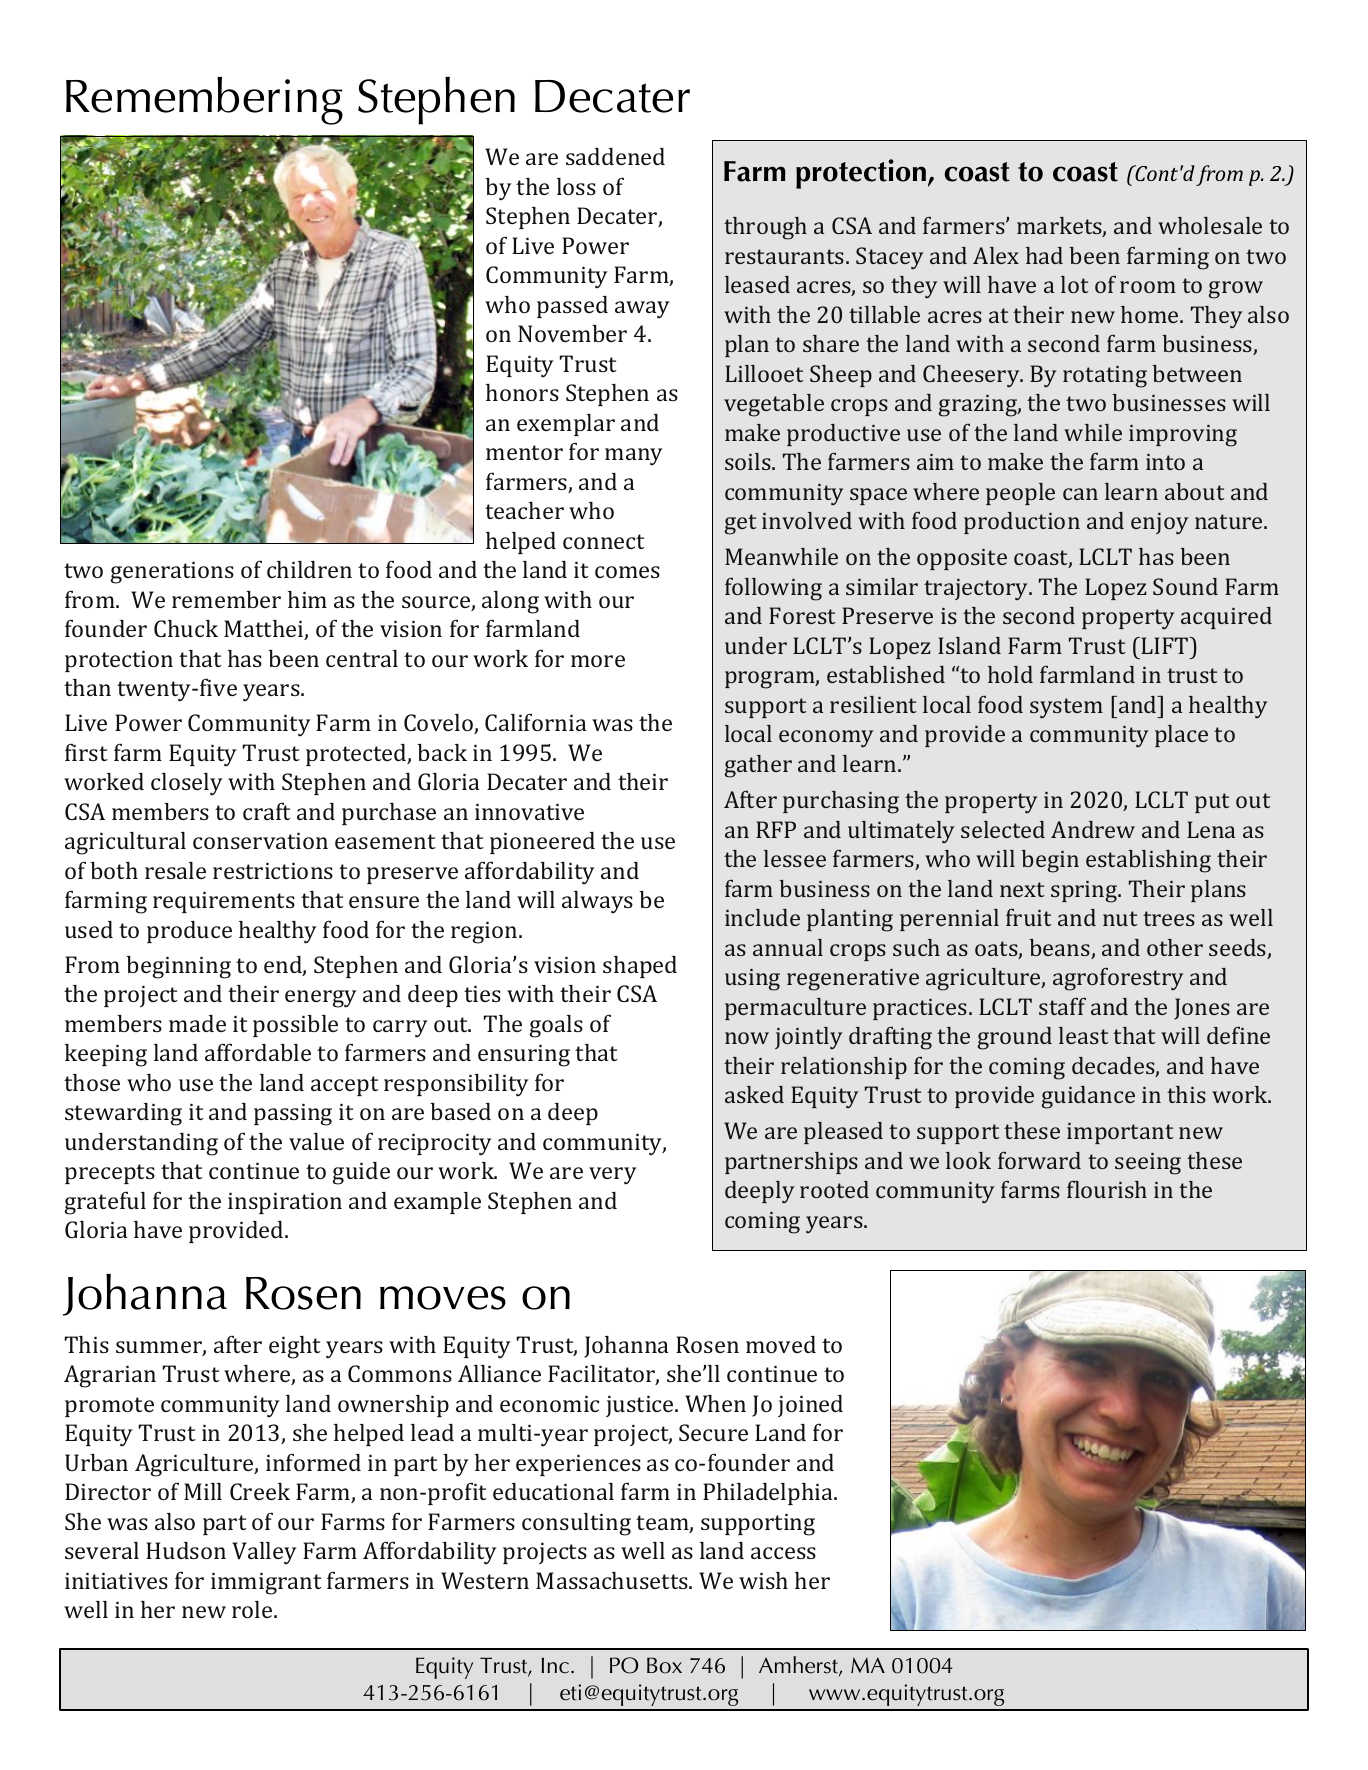 The image size is (1368, 1770). I want to click on closely, so click(187, 784).
